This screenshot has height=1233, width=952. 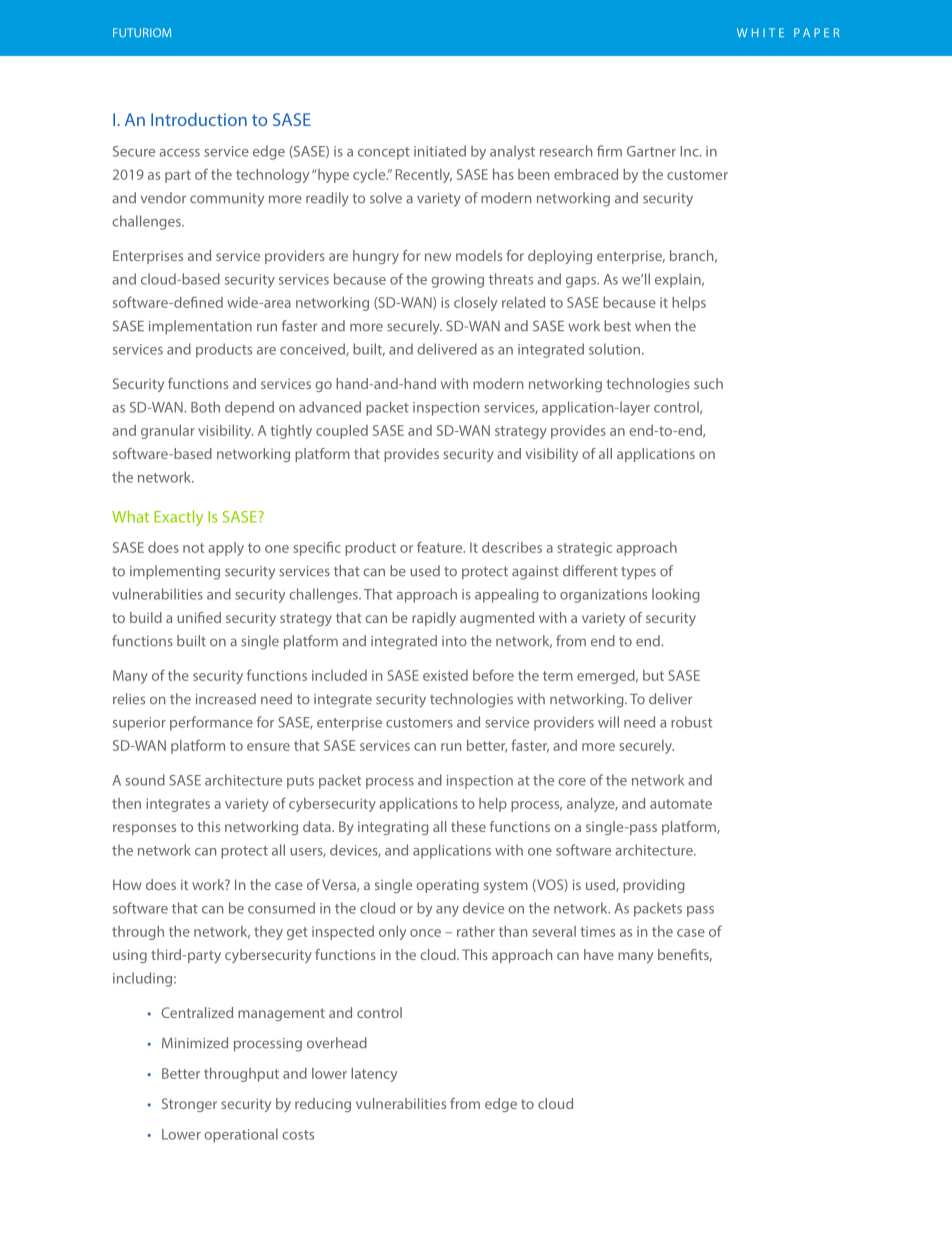 What do you see at coordinates (189, 1105) in the screenshot?
I see `Stronger` at bounding box center [189, 1105].
